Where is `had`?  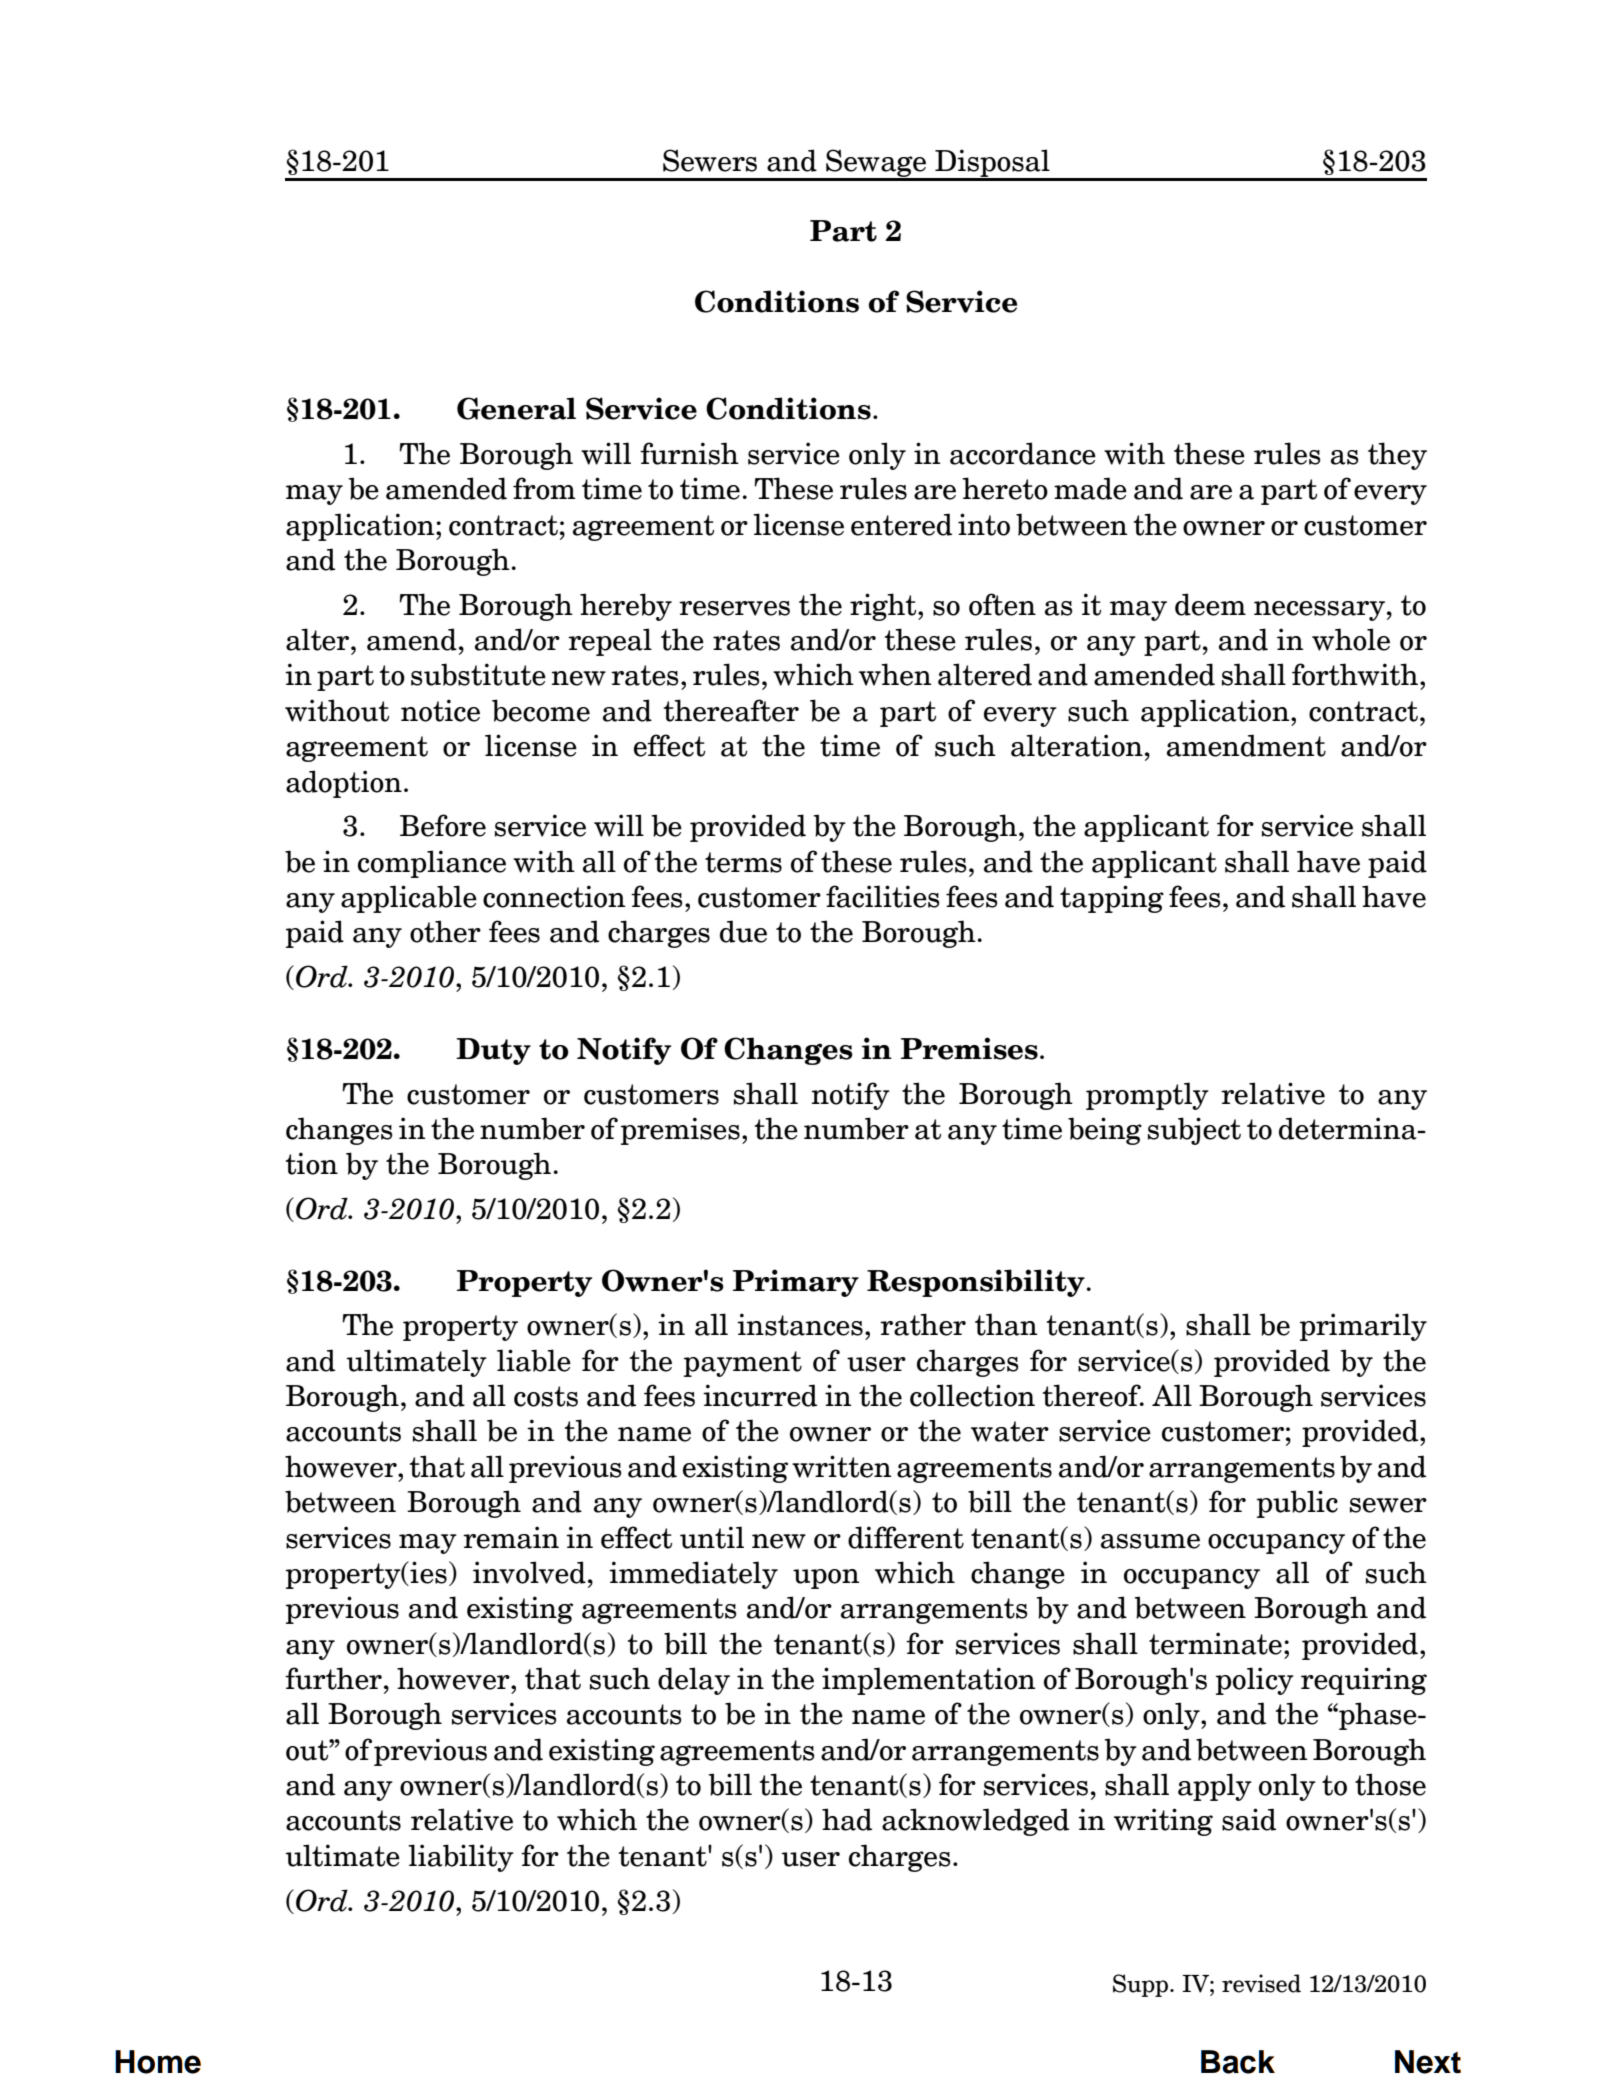
had is located at coordinates (847, 1819).
